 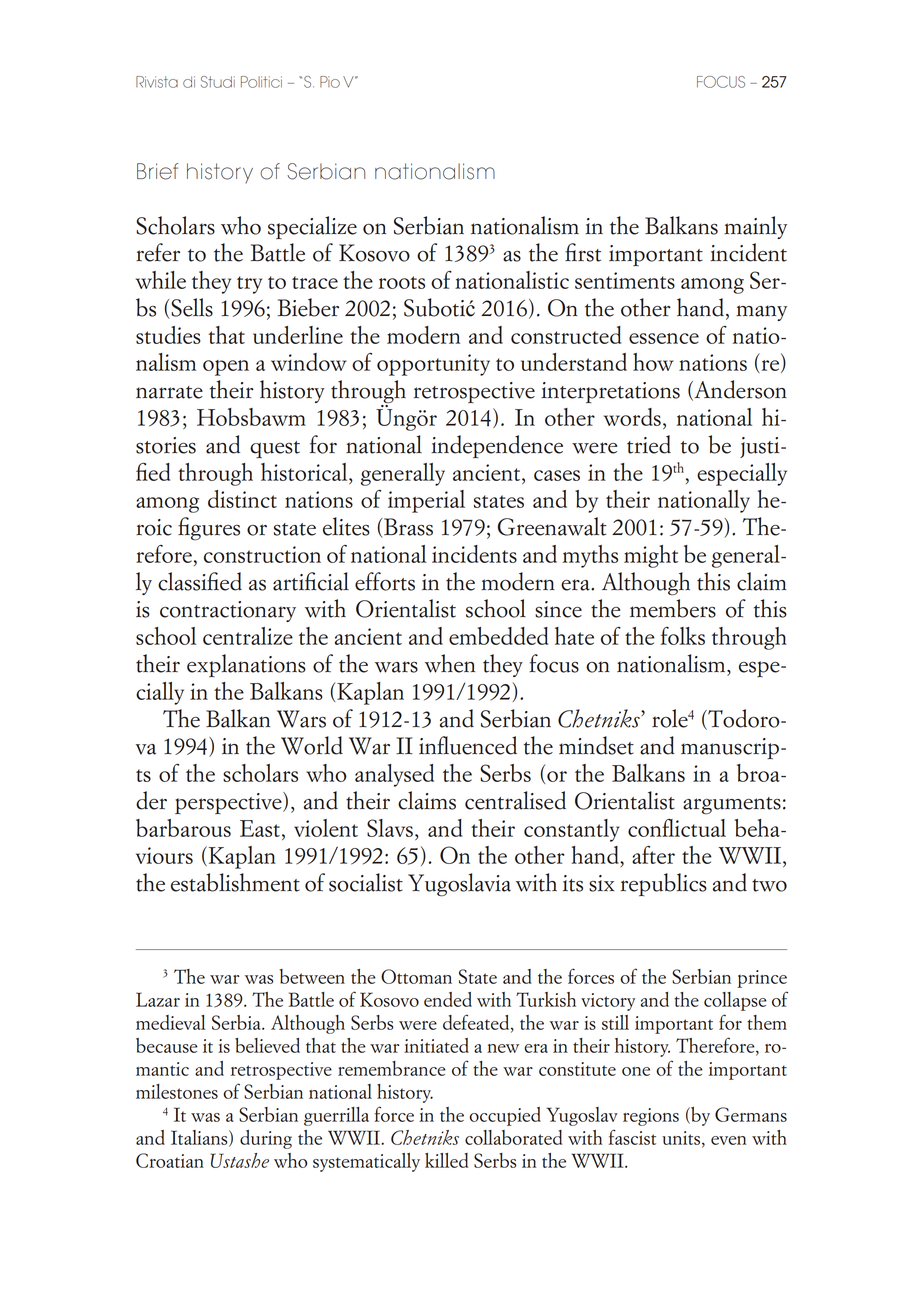 I want to click on Ottoman, so click(x=416, y=976).
